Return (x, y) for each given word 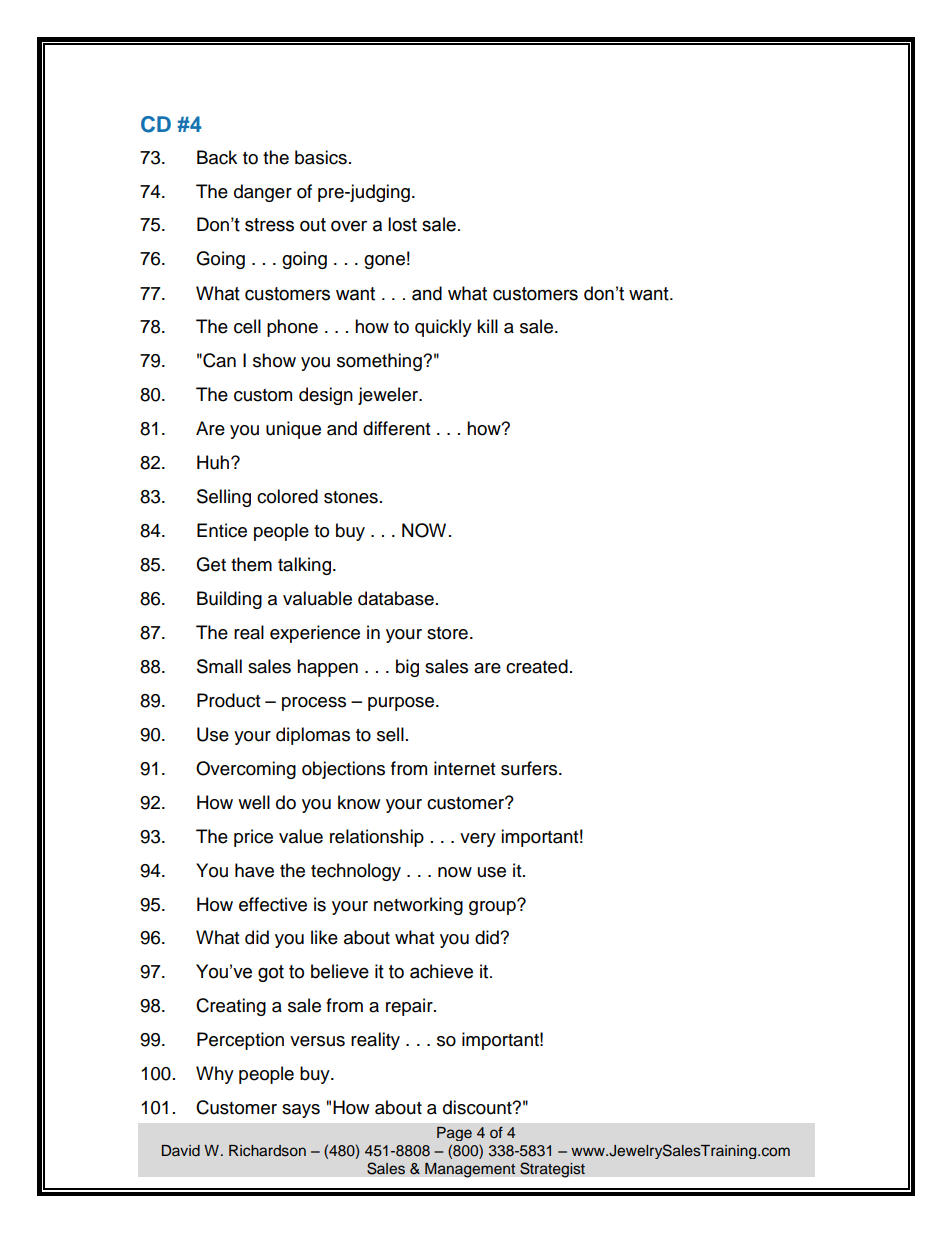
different (396, 428)
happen (327, 668)
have (254, 870)
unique (293, 430)
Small (219, 666)
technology (356, 872)
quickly (443, 328)
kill (487, 326)
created (537, 666)
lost (402, 224)
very (478, 840)
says (301, 1111)
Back (217, 157)
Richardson (267, 1151)
